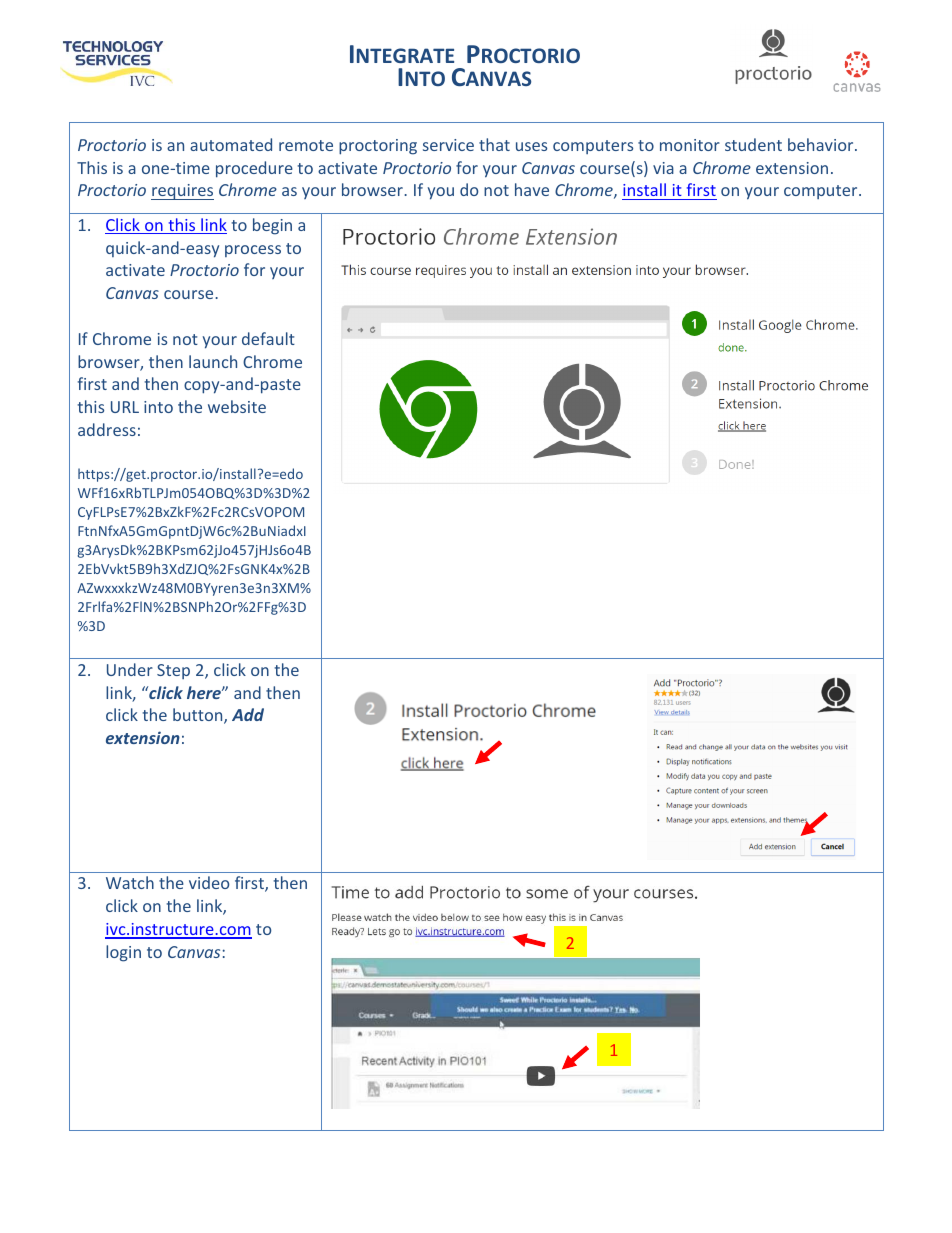 The image size is (952, 1233). Describe the element at coordinates (173, 671) in the document. I see `Step` at that location.
